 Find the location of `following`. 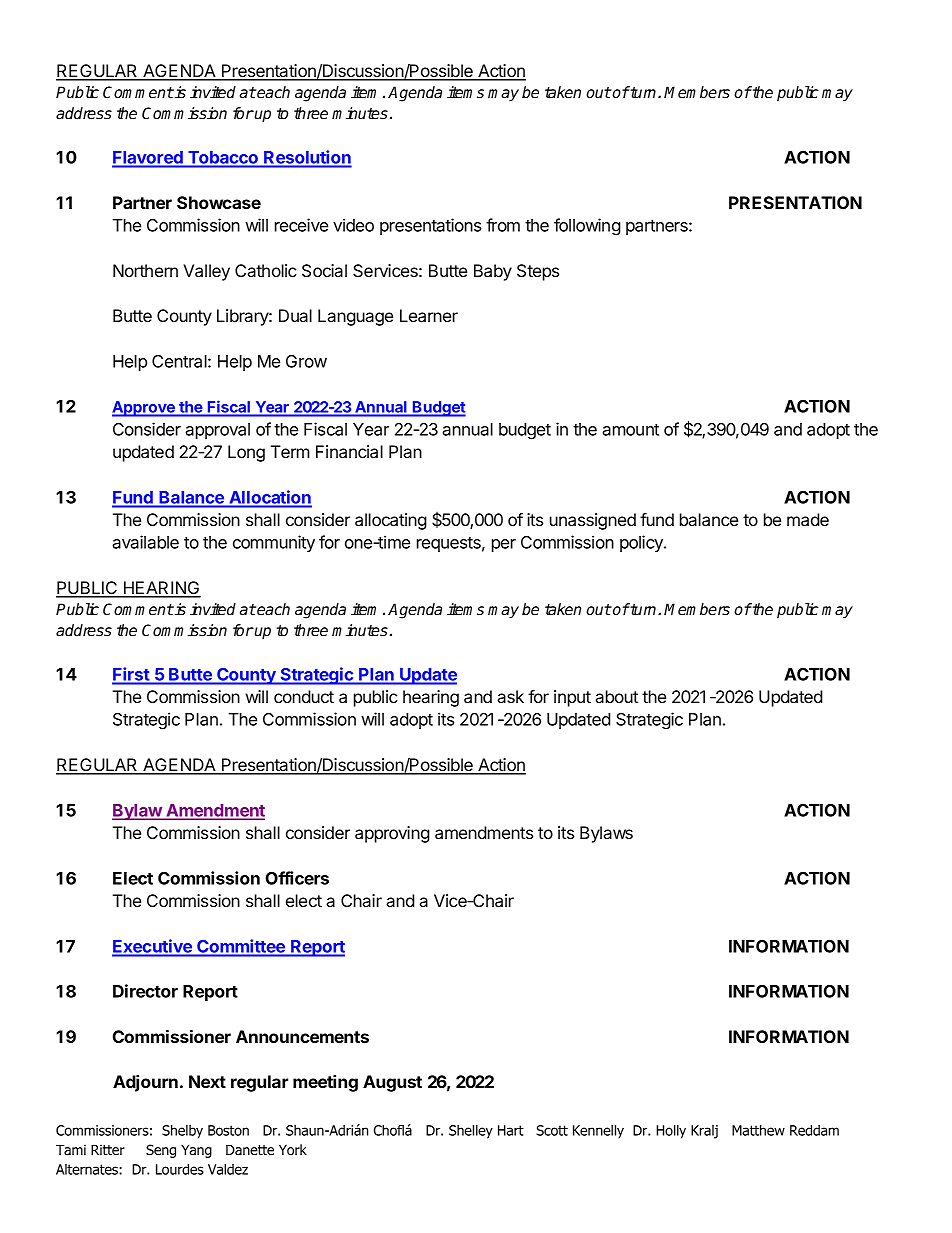

following is located at coordinates (587, 226).
